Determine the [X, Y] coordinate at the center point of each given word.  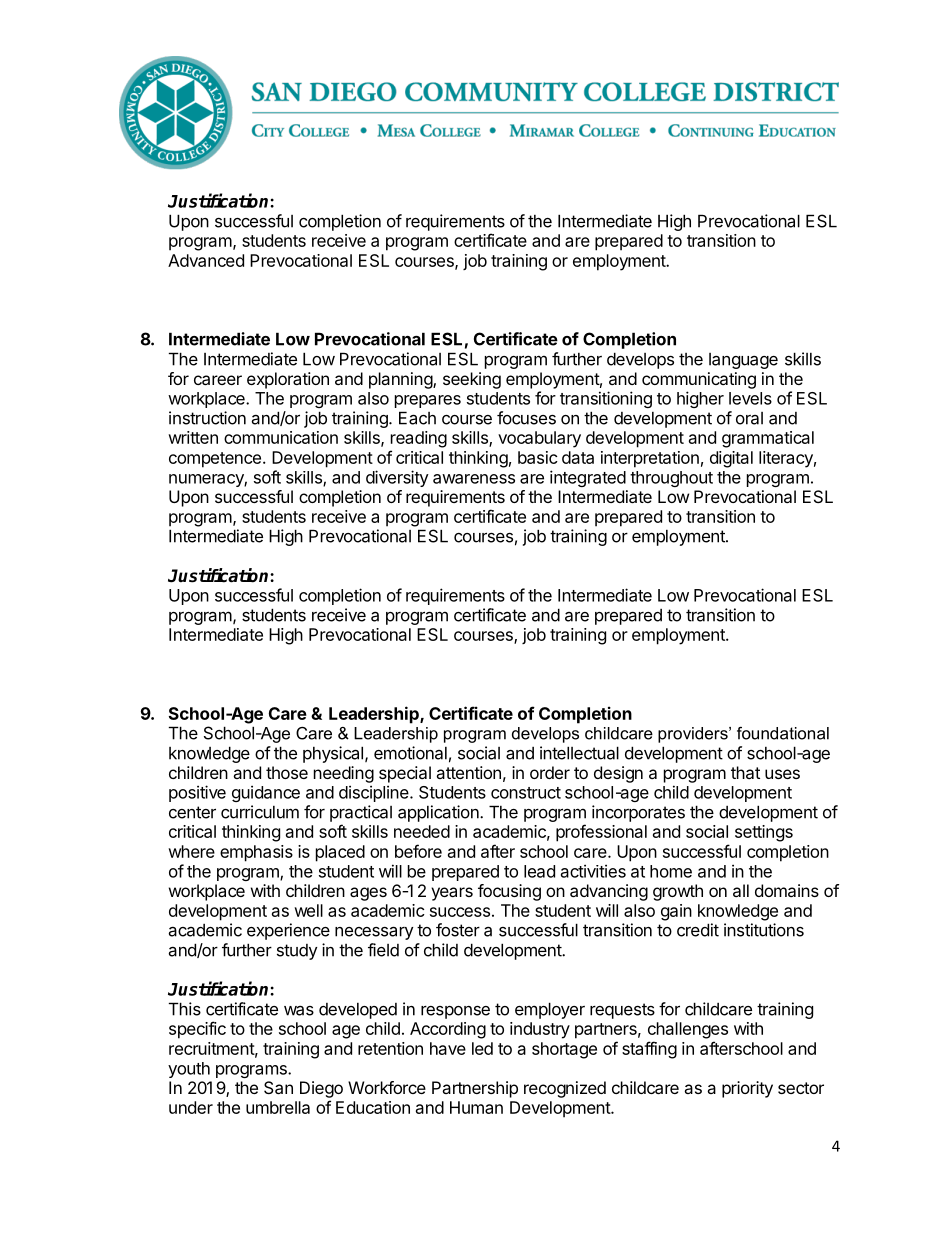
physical [333, 754]
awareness [474, 479]
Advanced [206, 260]
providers [694, 735]
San [278, 1087]
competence [215, 460]
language [743, 361]
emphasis [256, 853]
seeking [472, 380]
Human [476, 1107]
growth [678, 892]
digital [731, 459]
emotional [410, 753]
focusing [509, 892]
